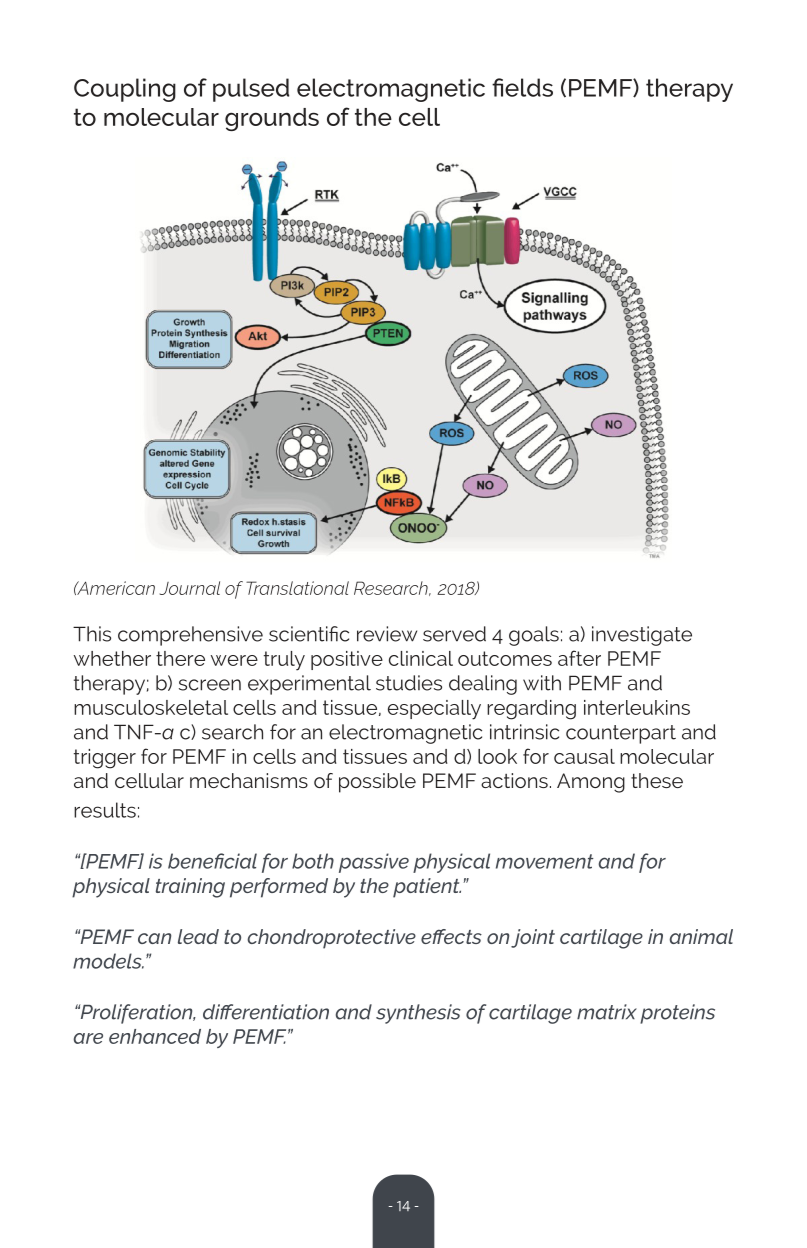  Describe the element at coordinates (607, 1012) in the screenshot. I see `matrix` at that location.
